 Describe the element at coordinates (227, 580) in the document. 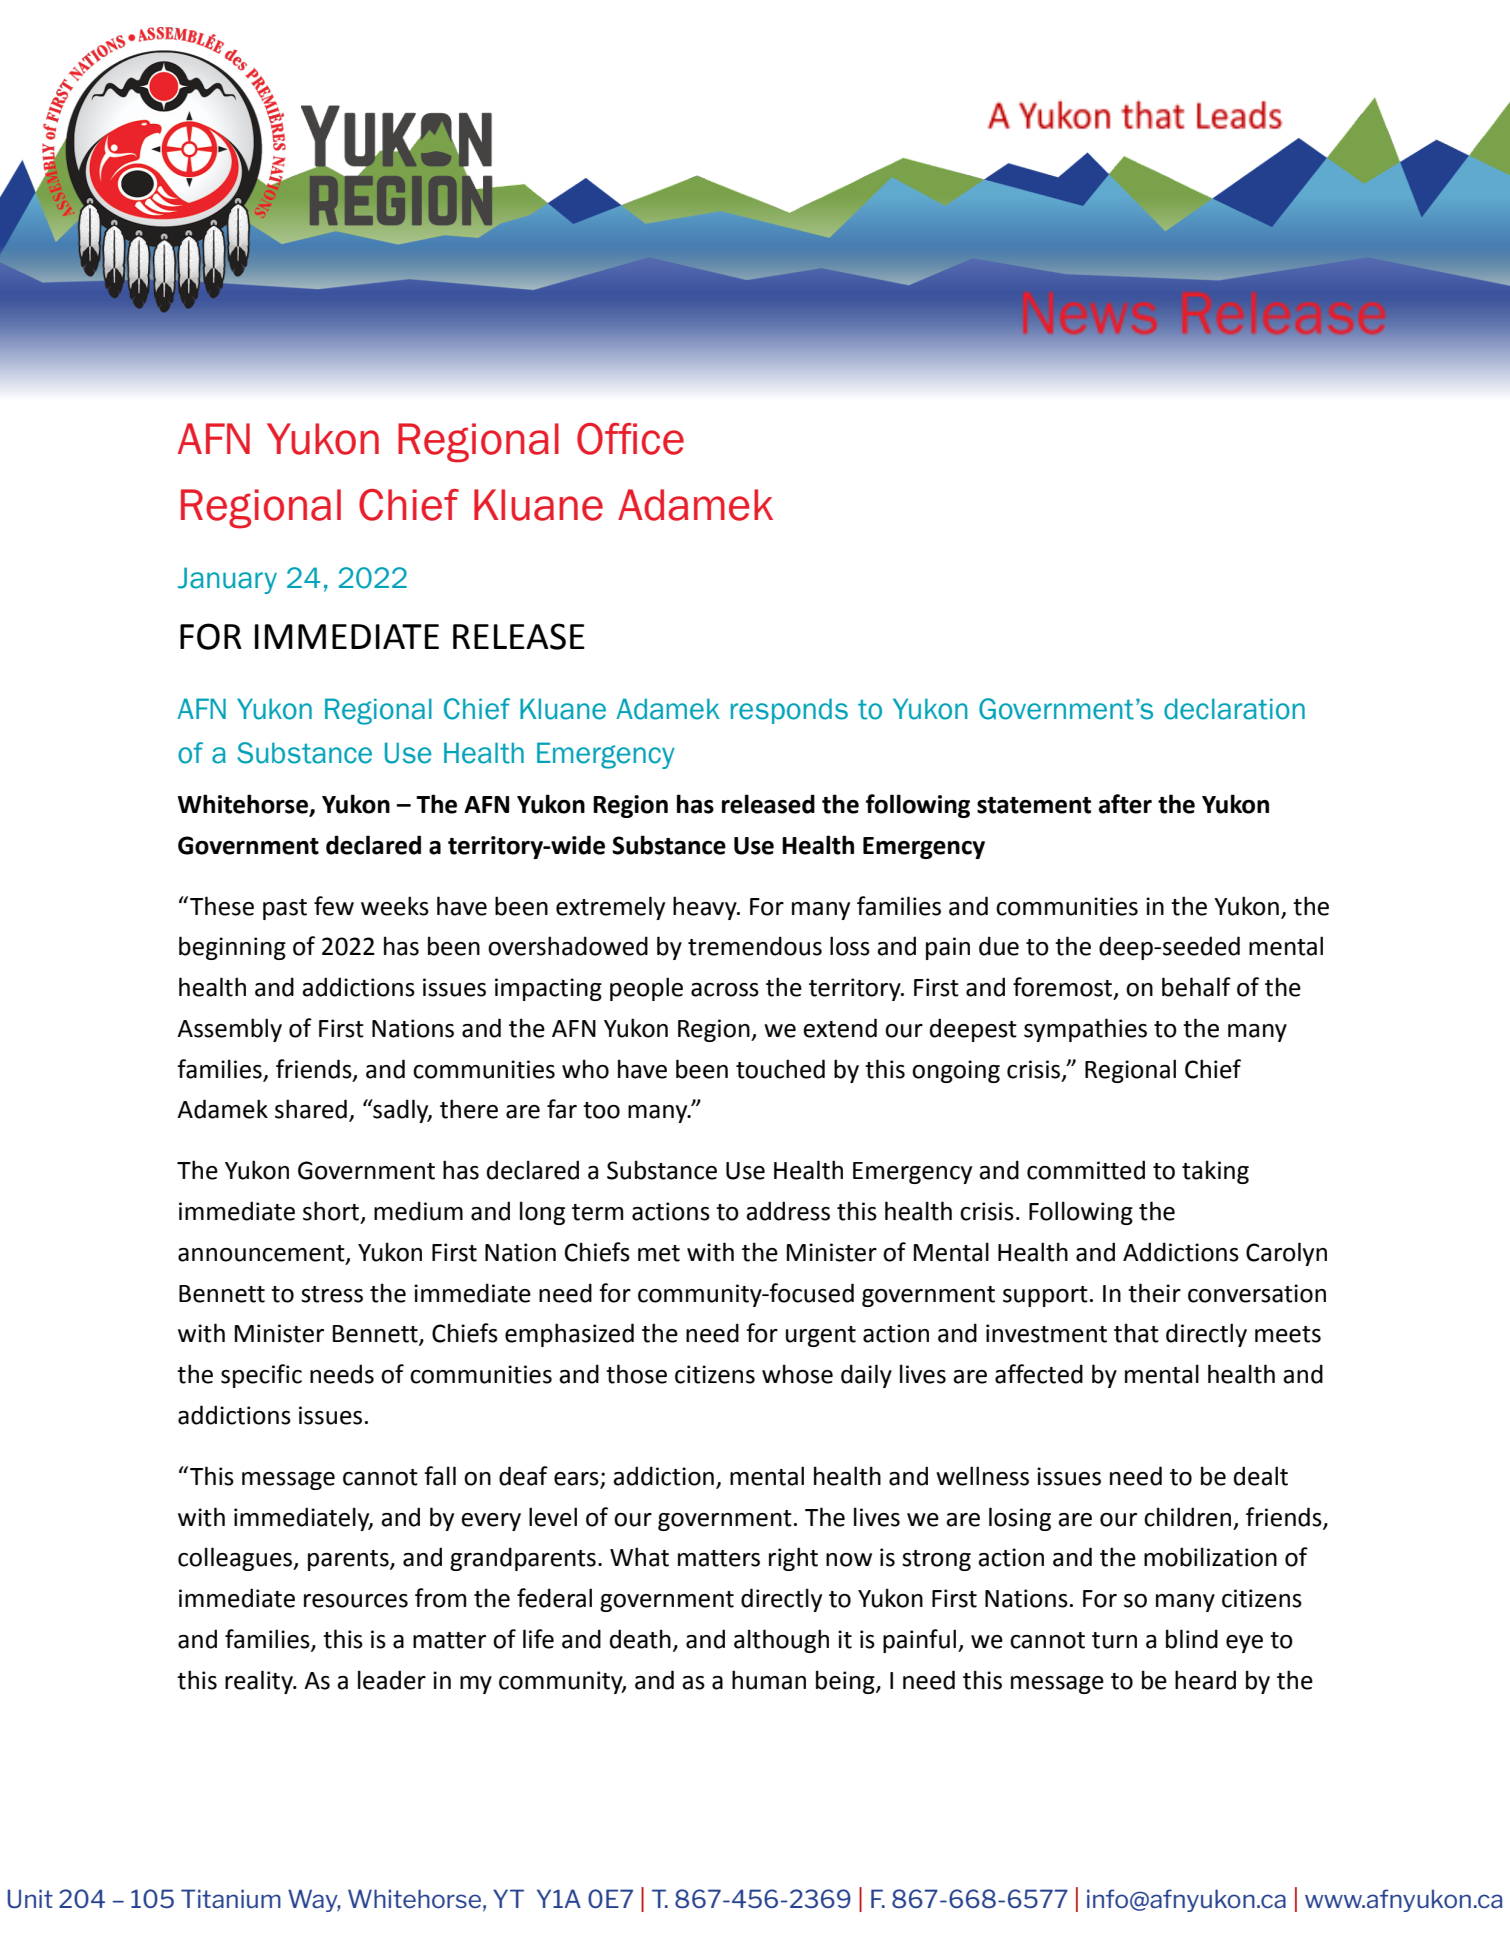

I see `January` at that location.
